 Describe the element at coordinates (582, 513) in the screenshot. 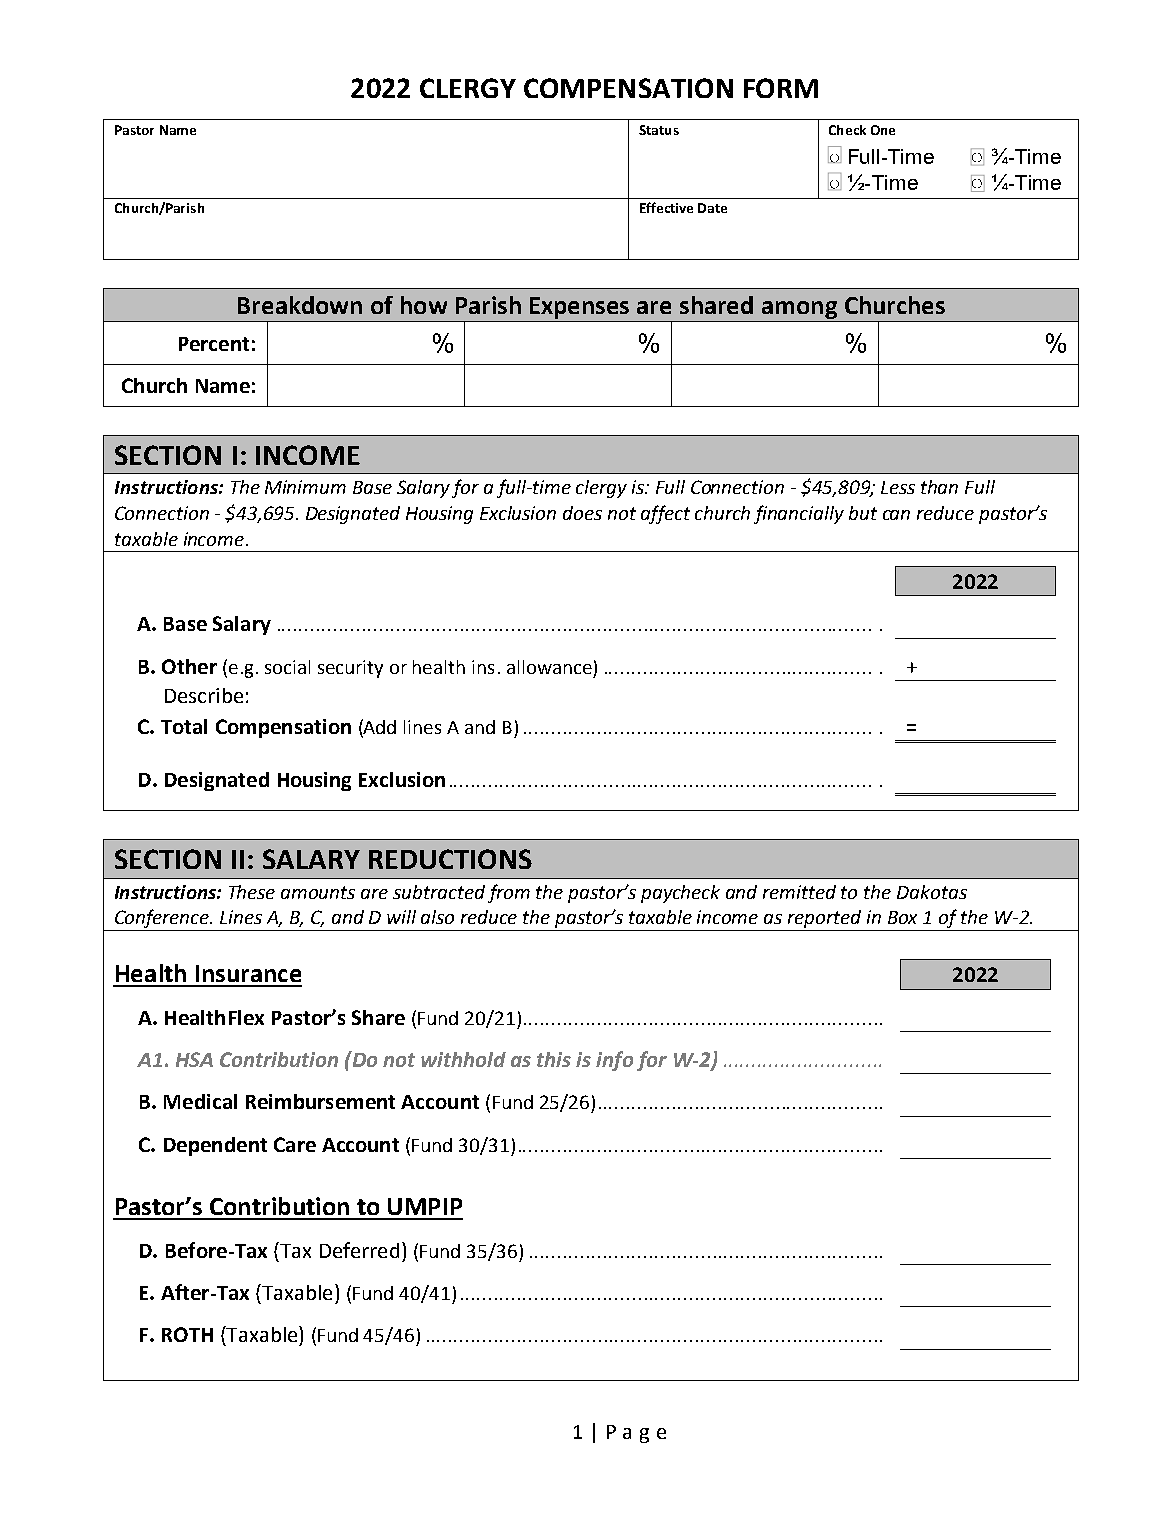

I see `does` at that location.
